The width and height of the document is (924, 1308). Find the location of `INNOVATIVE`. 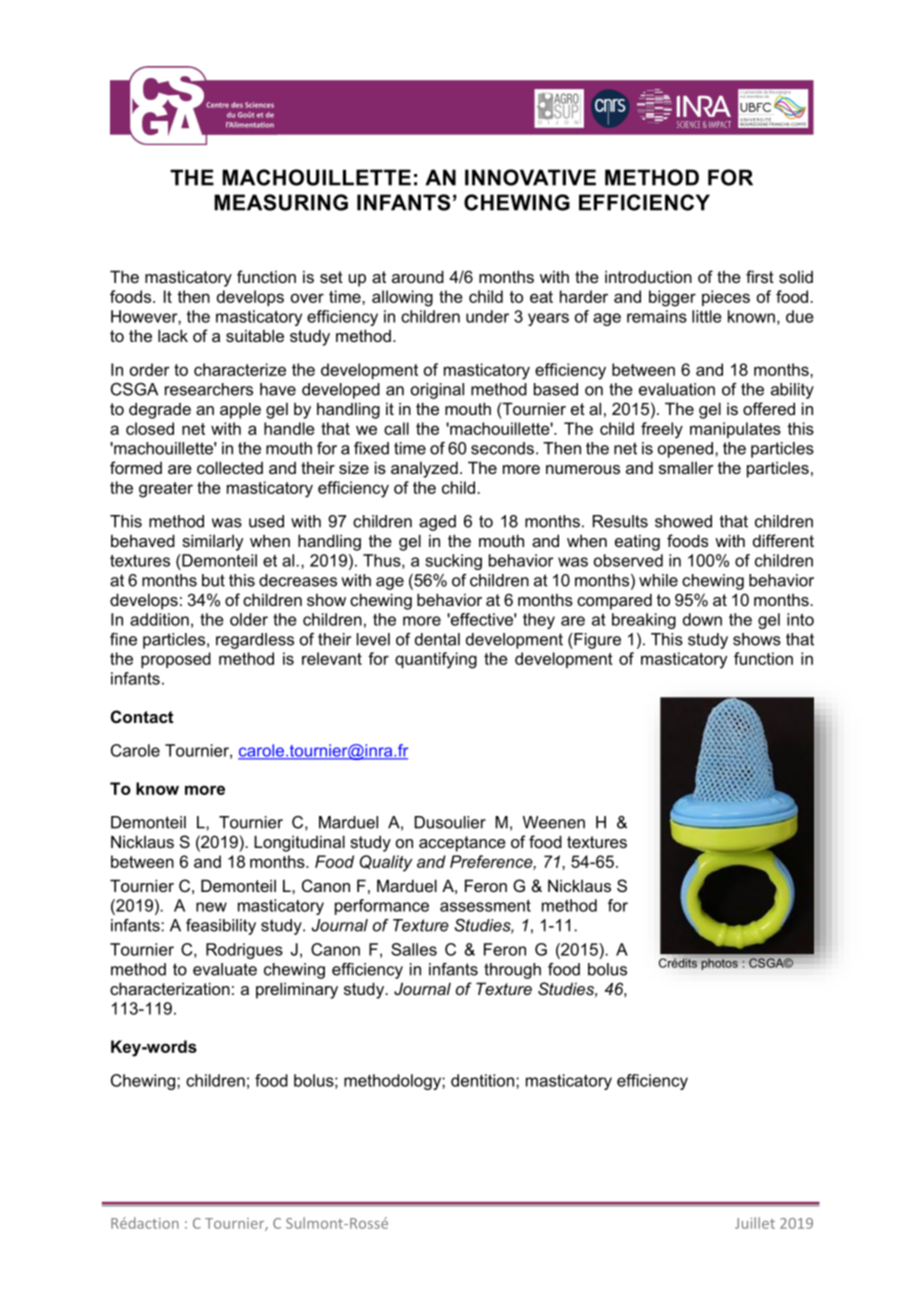

INNOVATIVE is located at coordinates (530, 177).
